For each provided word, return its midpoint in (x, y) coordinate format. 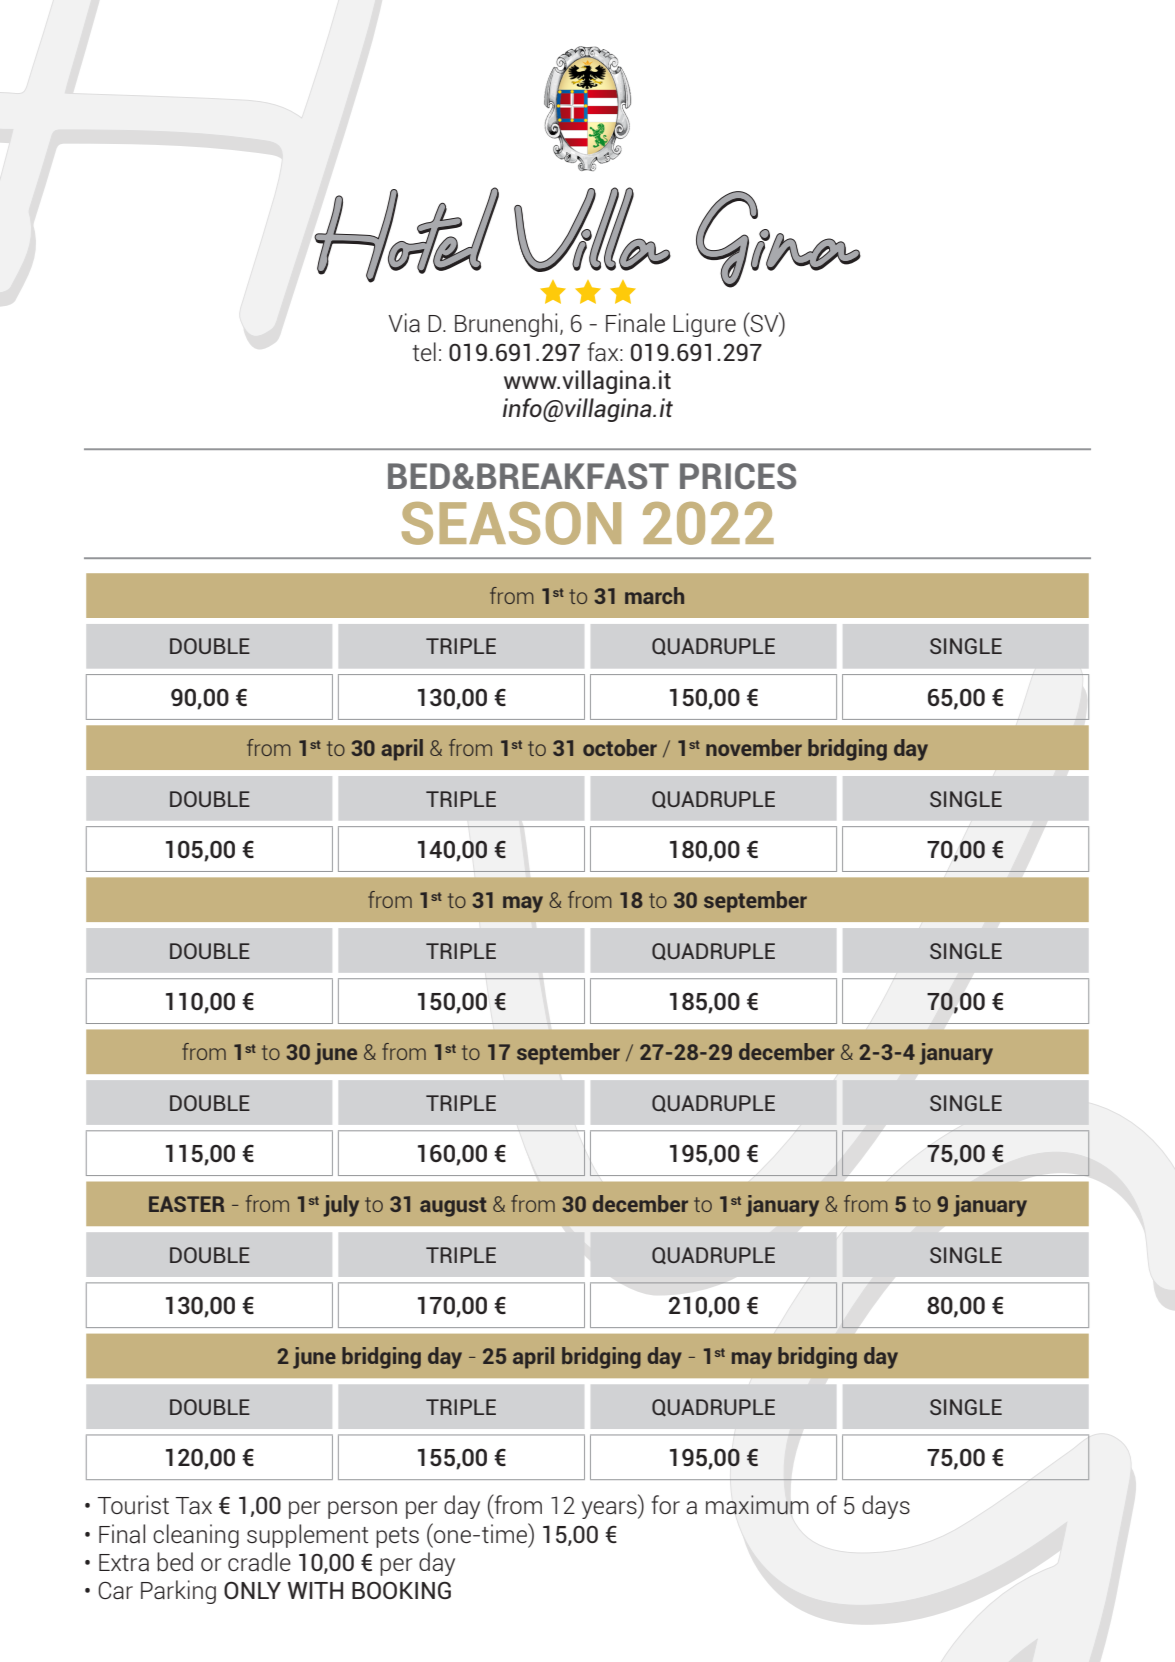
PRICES (738, 476)
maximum (757, 1505)
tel (424, 351)
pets (397, 1537)
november (754, 747)
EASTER (187, 1204)
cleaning (196, 1536)
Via (404, 322)
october (620, 747)
